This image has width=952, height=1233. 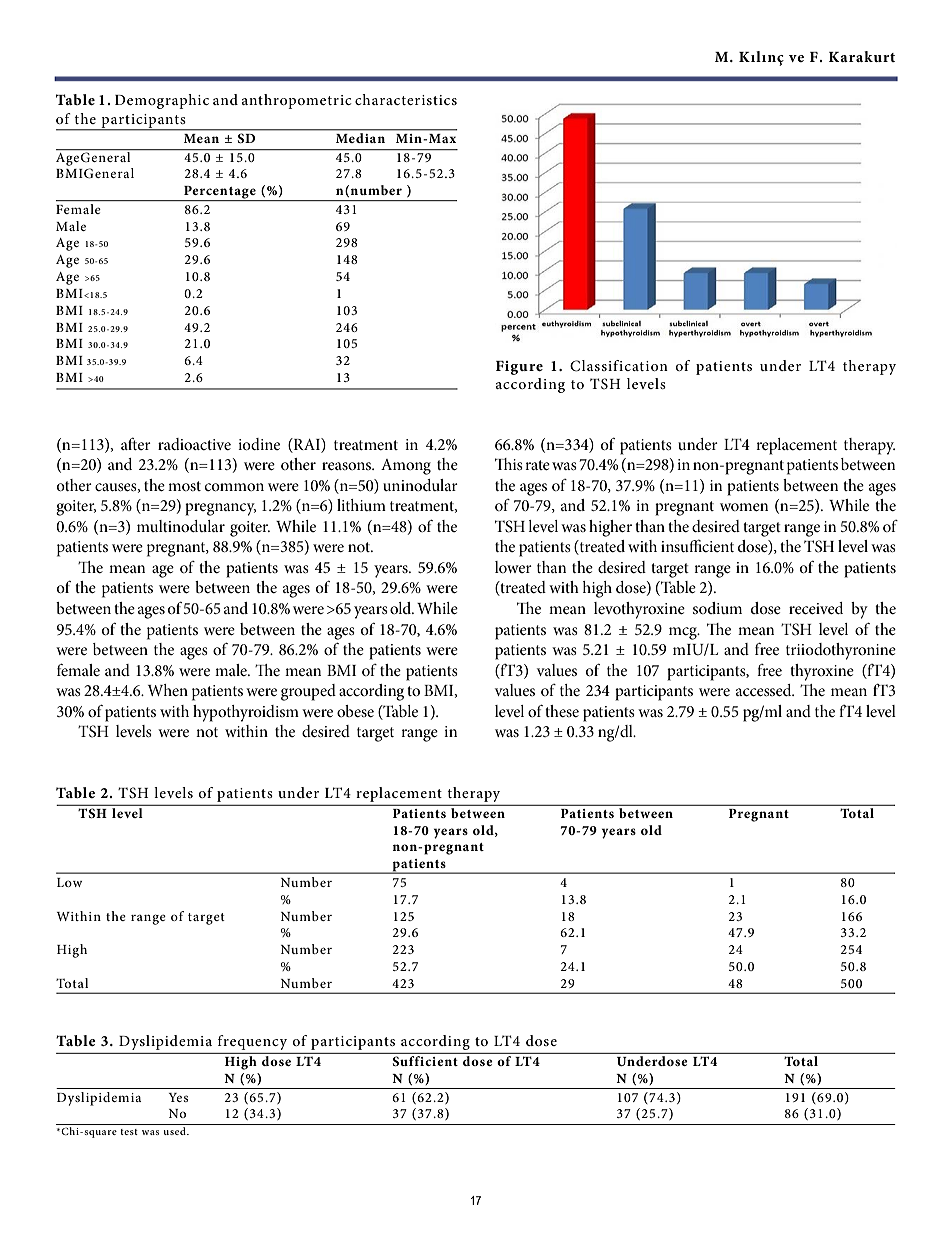 I want to click on Classification, so click(x=619, y=366).
